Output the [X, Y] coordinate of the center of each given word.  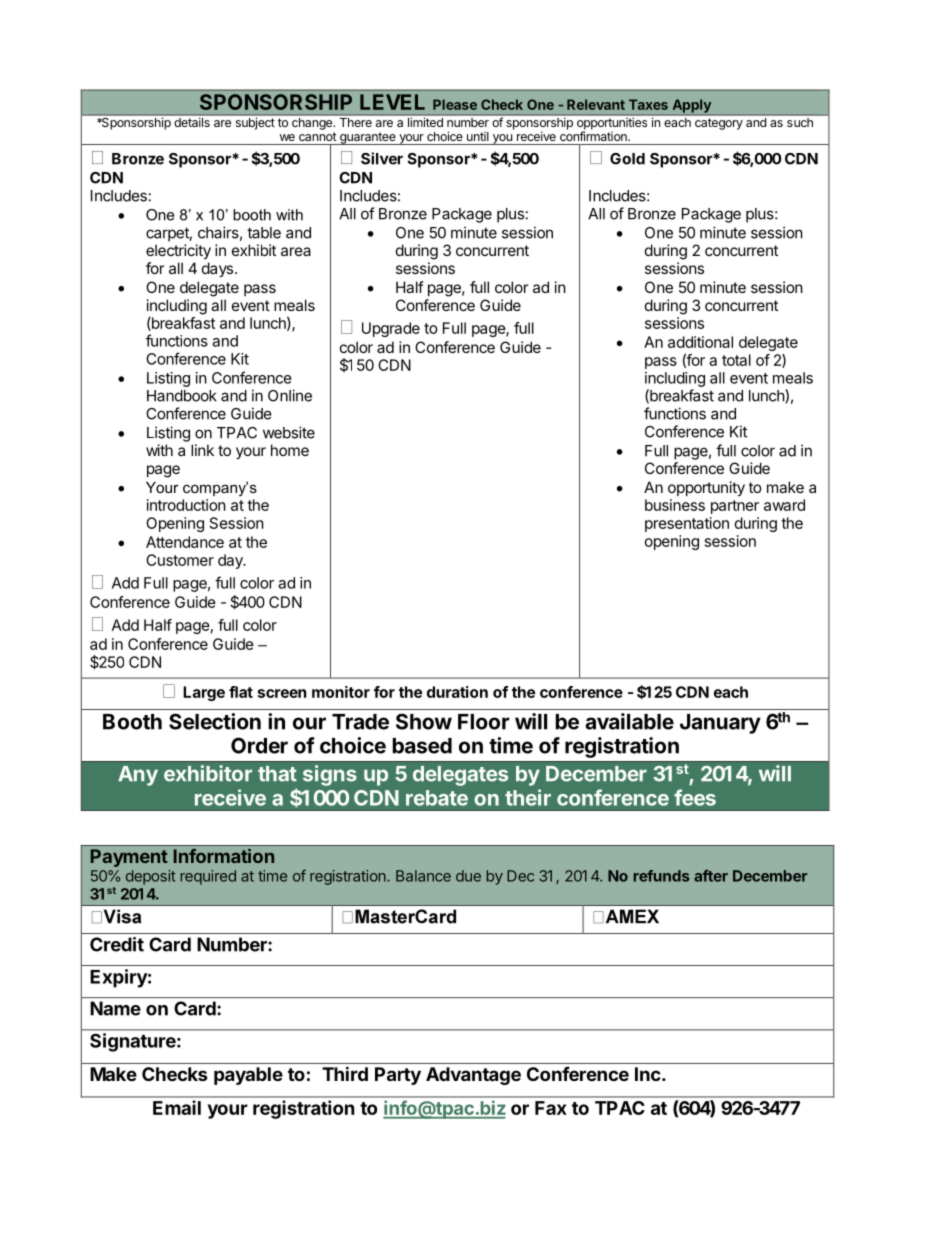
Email [177, 1107]
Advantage [473, 1076]
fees [695, 797]
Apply [692, 106]
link [202, 450]
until [478, 136]
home [290, 450]
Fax [551, 1108]
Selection [215, 721]
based [422, 746]
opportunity [706, 488]
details [192, 121]
